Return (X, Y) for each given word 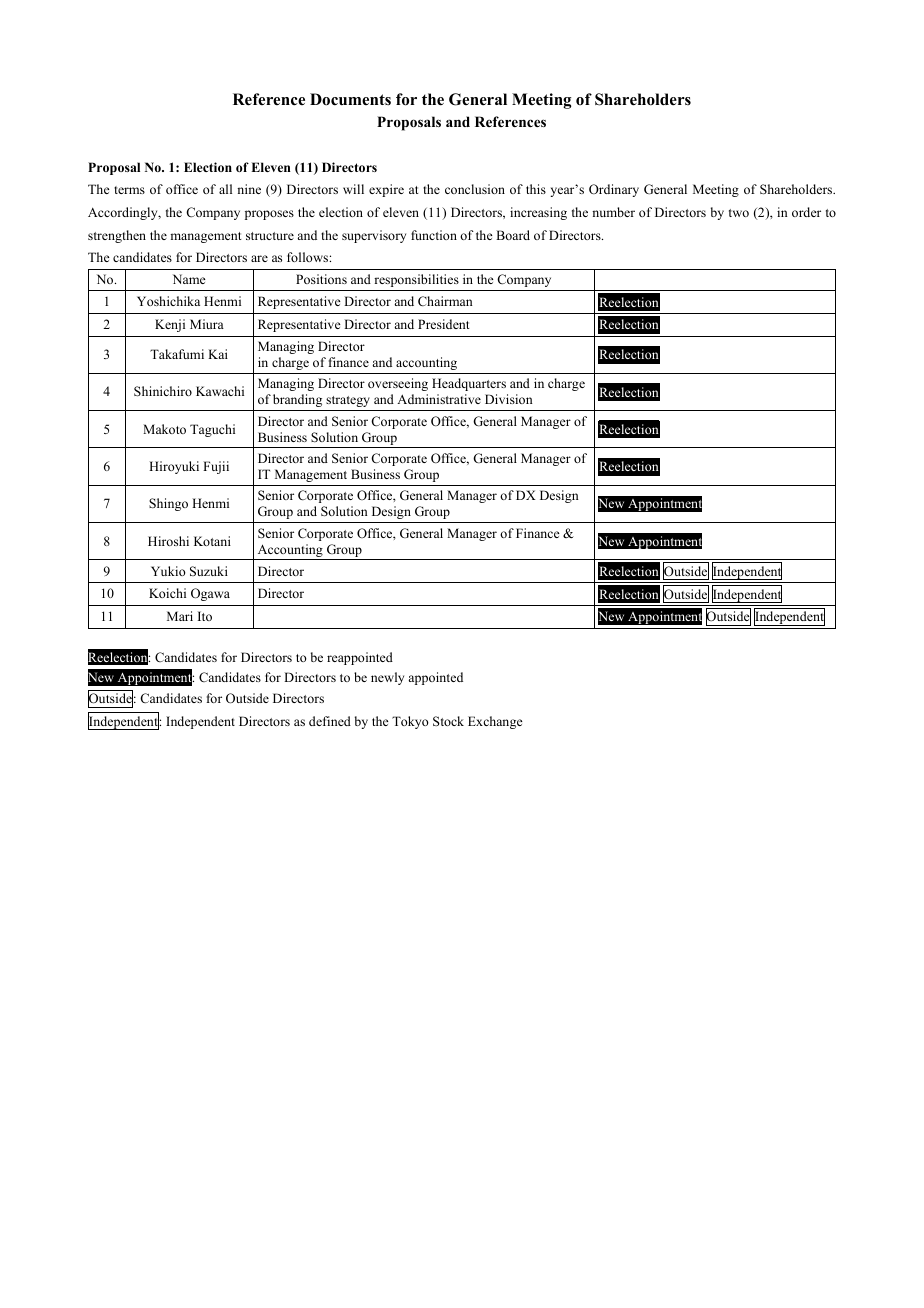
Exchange (495, 722)
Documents (350, 99)
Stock (448, 721)
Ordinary (614, 190)
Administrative (439, 399)
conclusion (475, 189)
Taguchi (212, 430)
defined (330, 721)
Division (509, 399)
